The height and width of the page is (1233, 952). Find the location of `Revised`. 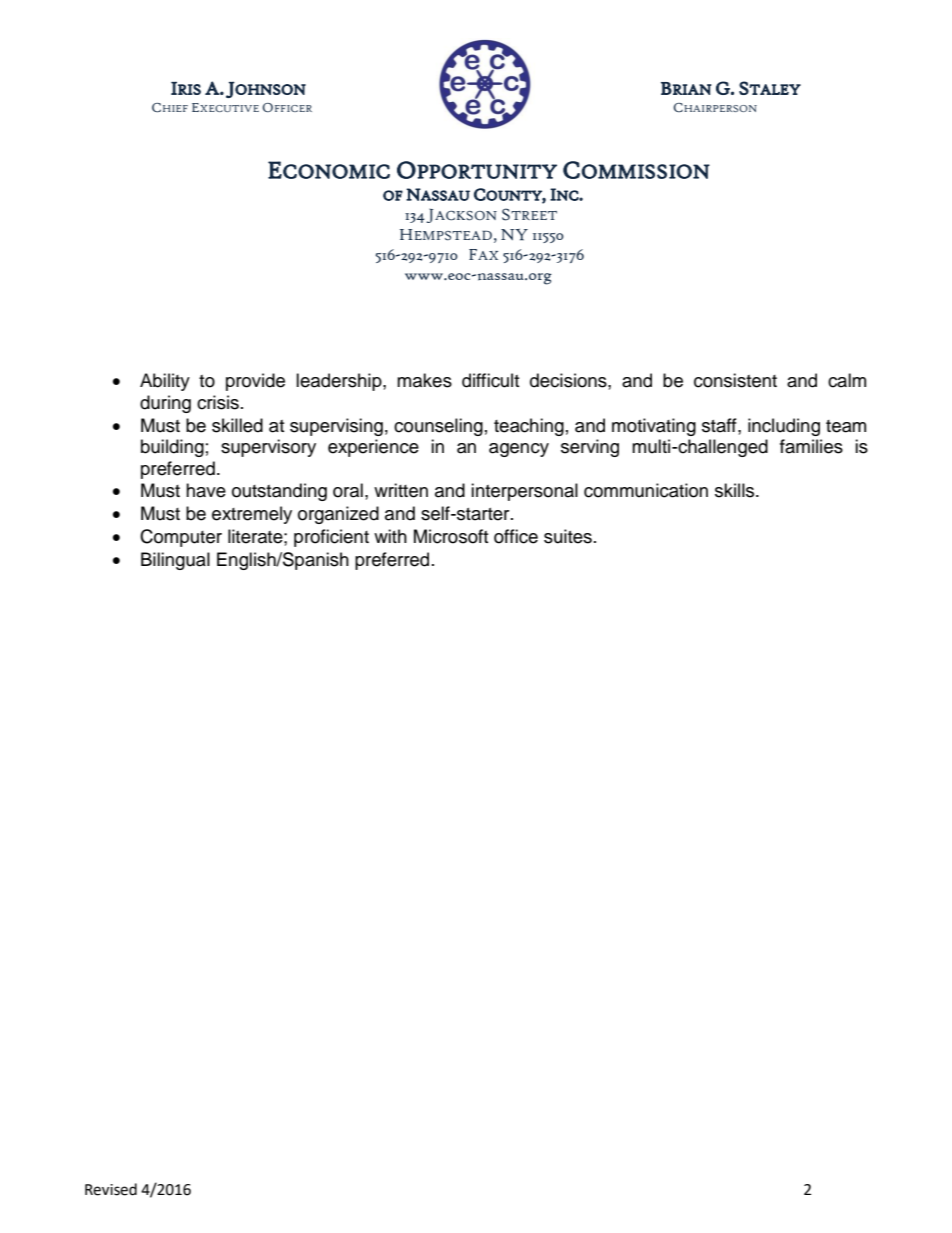

Revised is located at coordinates (111, 1189).
